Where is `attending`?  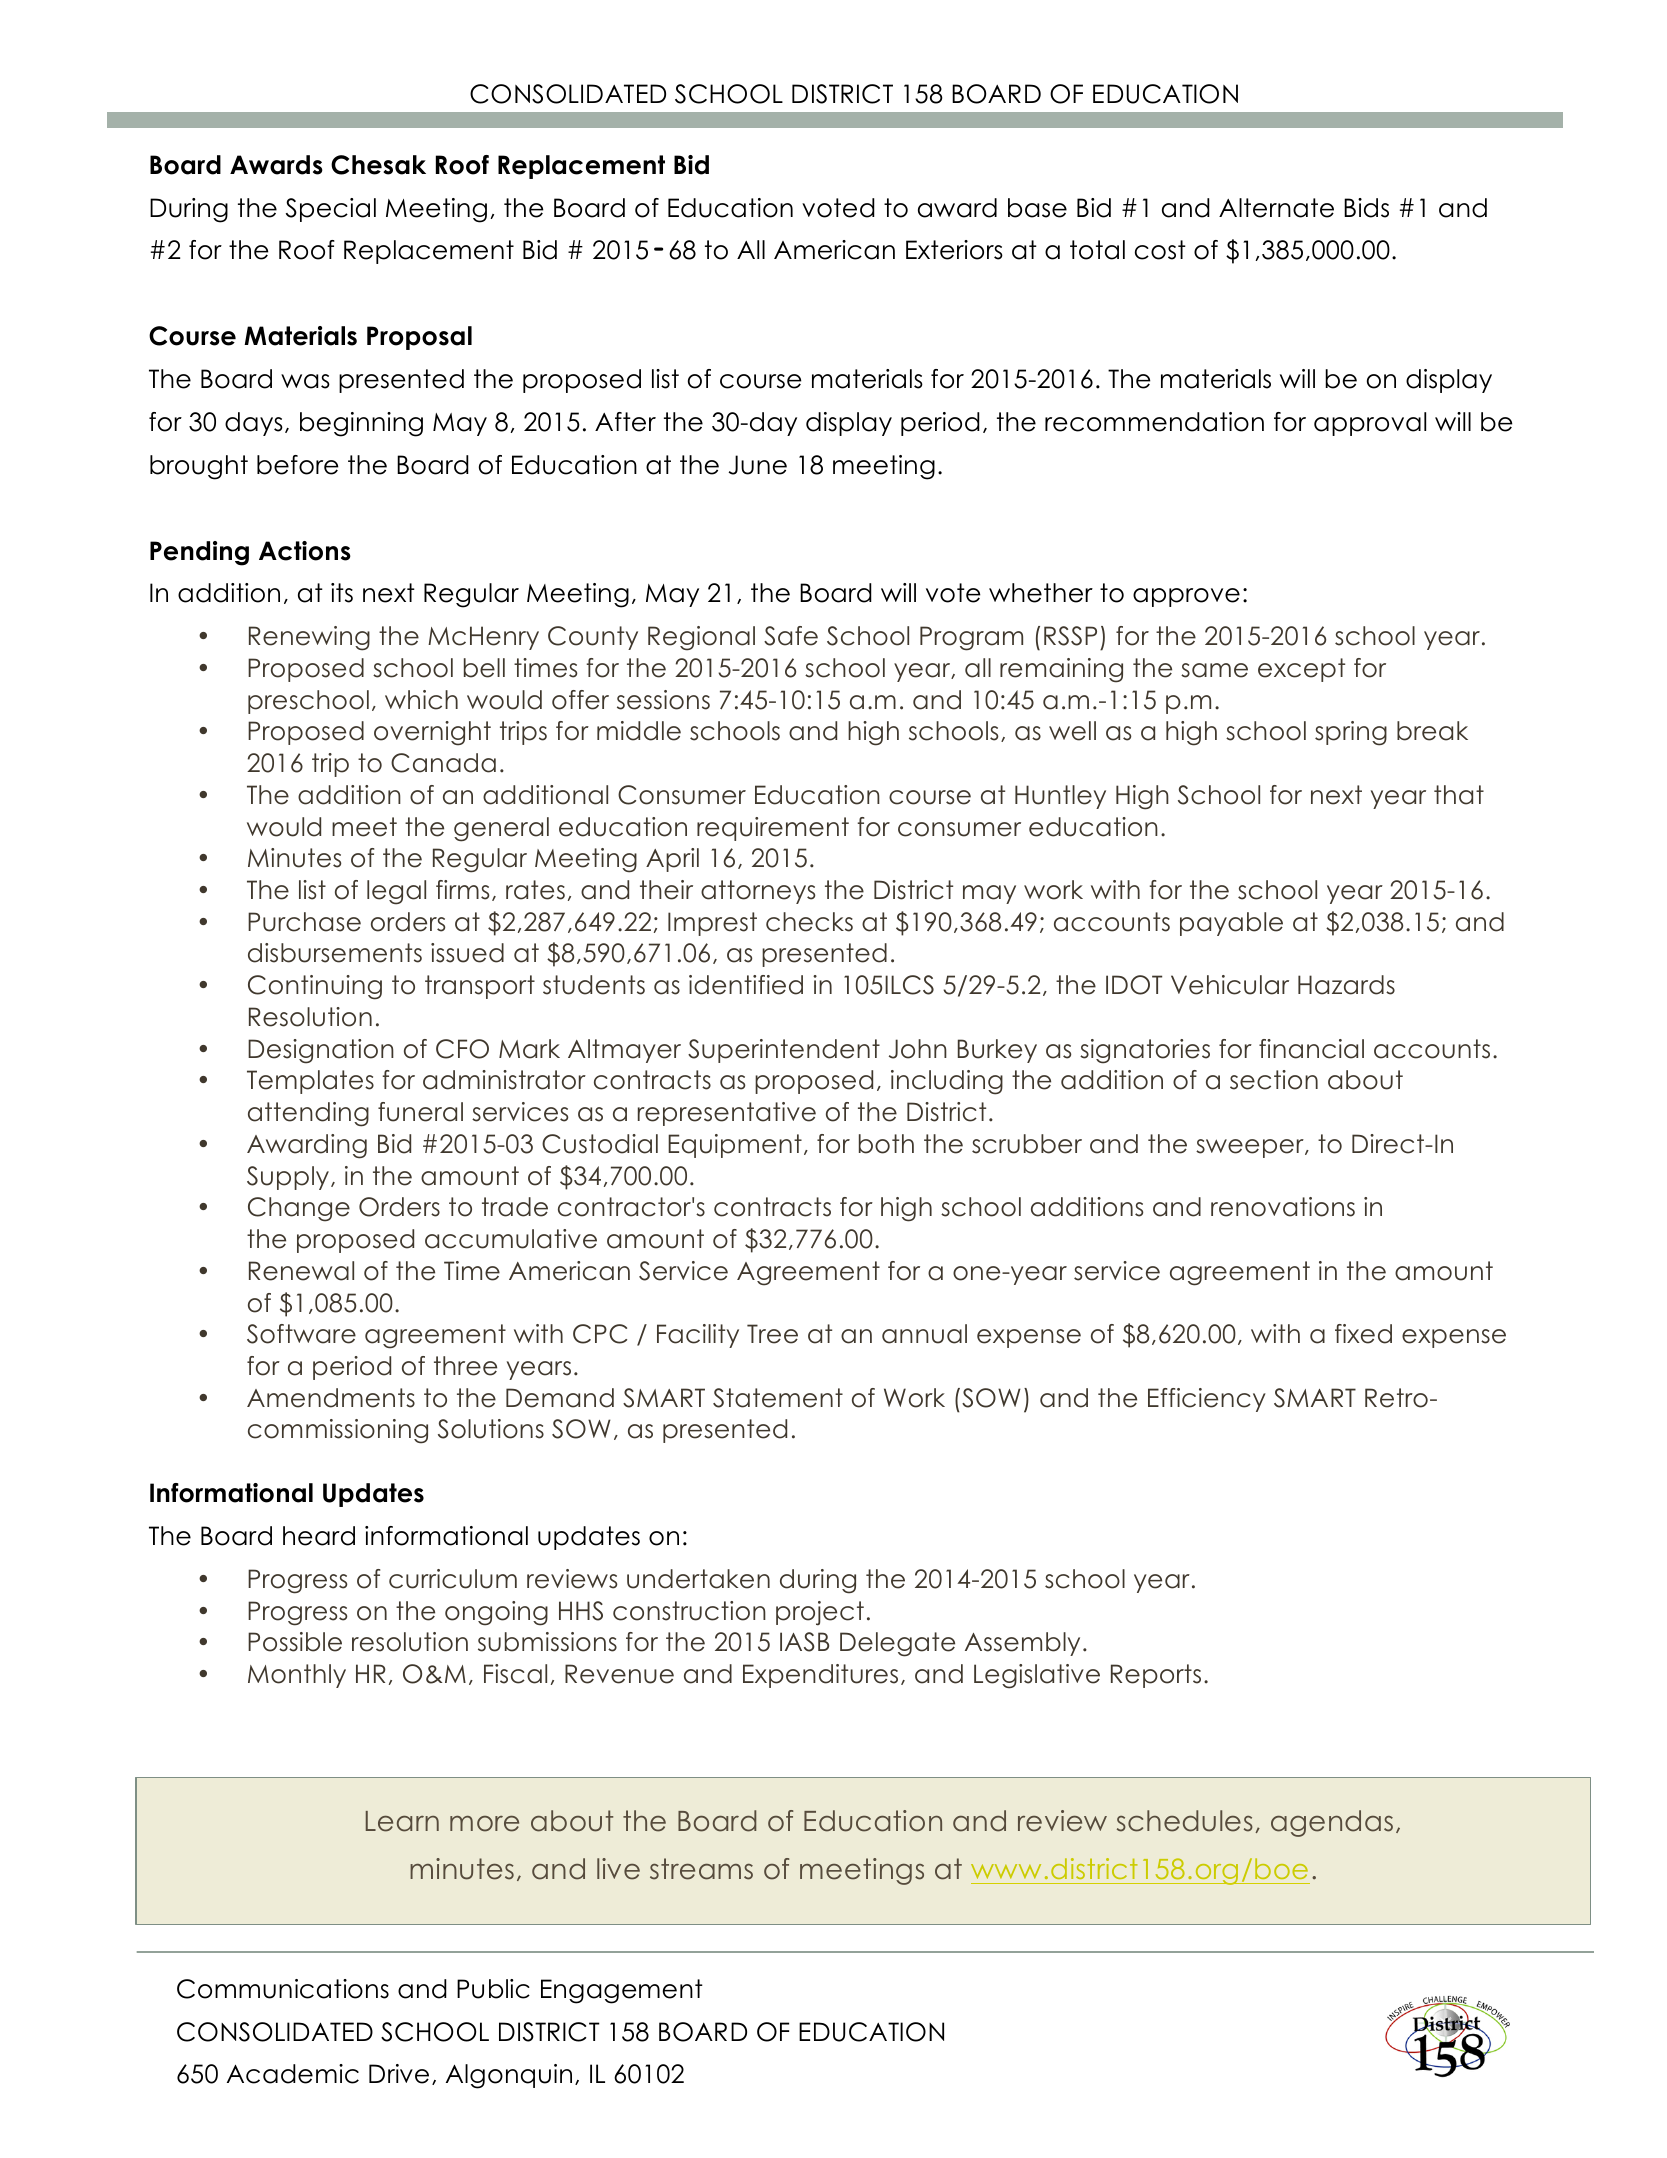 attending is located at coordinates (308, 1114).
